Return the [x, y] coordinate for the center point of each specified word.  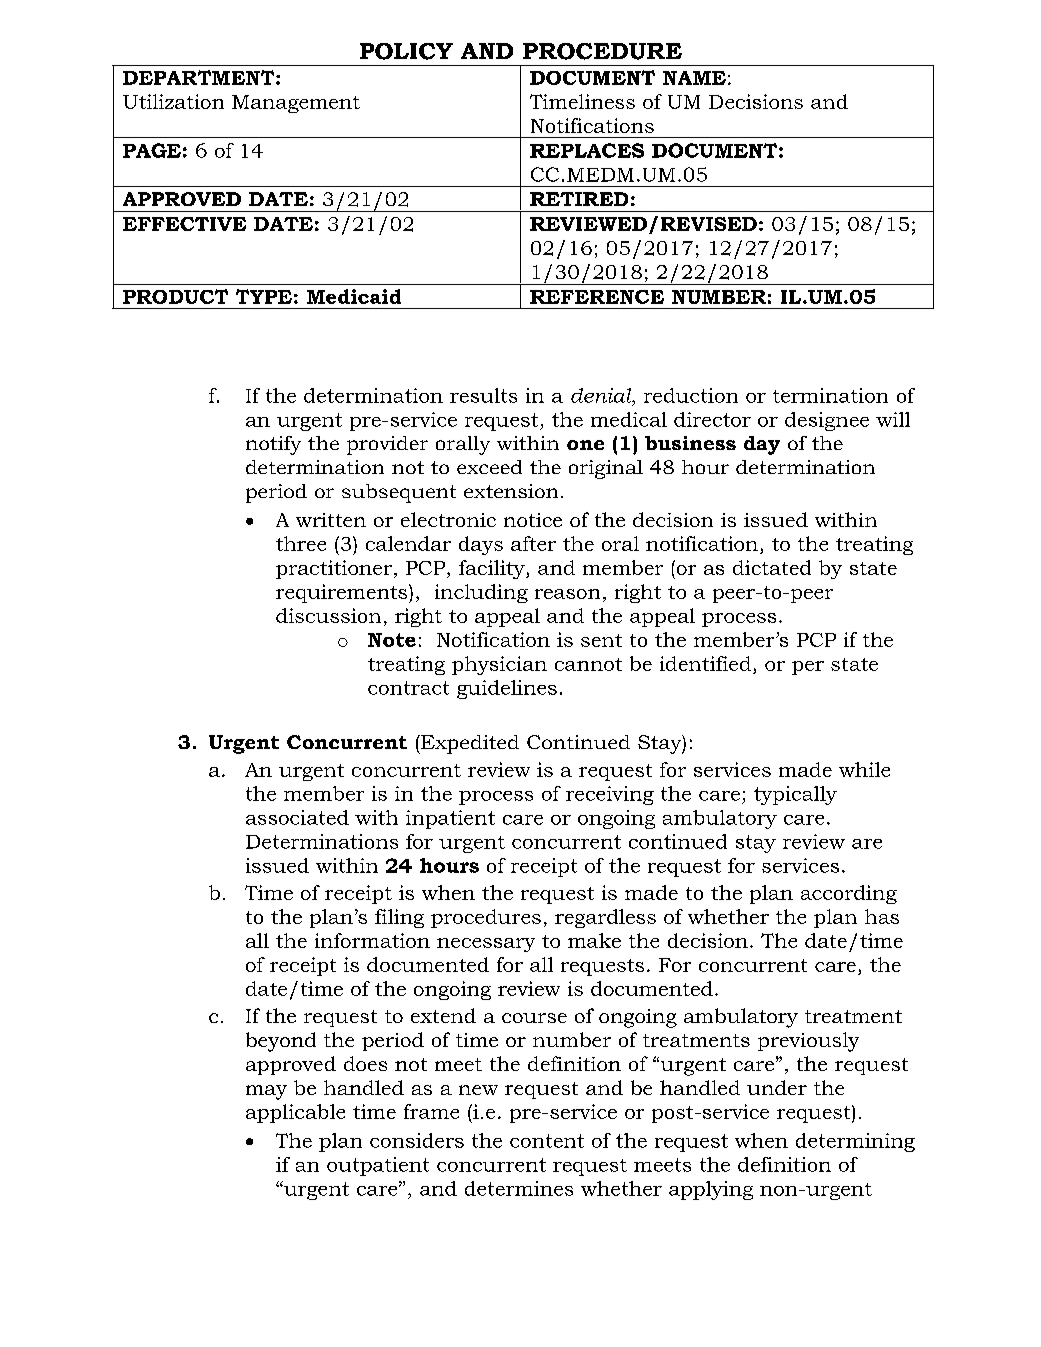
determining [855, 1142]
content [547, 1141]
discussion [328, 615]
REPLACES [587, 150]
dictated [772, 567]
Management [296, 104]
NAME [694, 78]
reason [567, 594]
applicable [295, 1113]
